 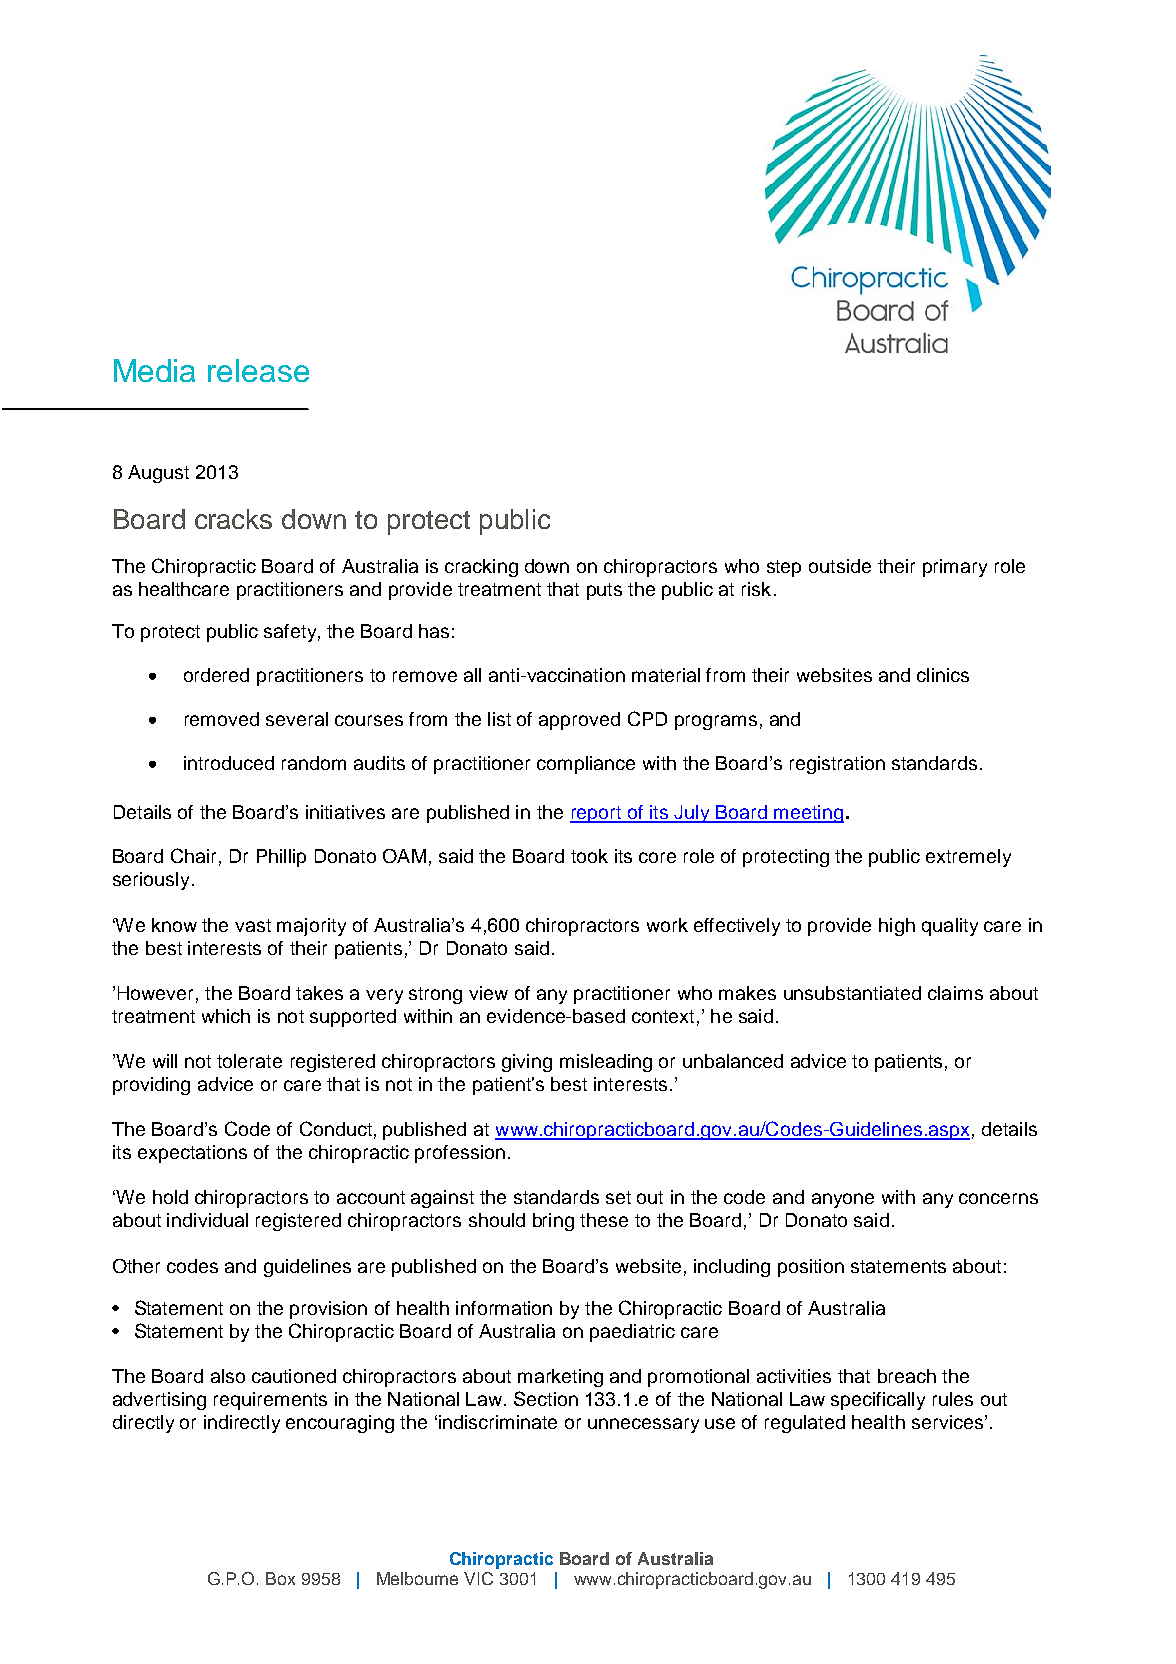 What do you see at coordinates (943, 675) in the page?
I see `clinics` at bounding box center [943, 675].
